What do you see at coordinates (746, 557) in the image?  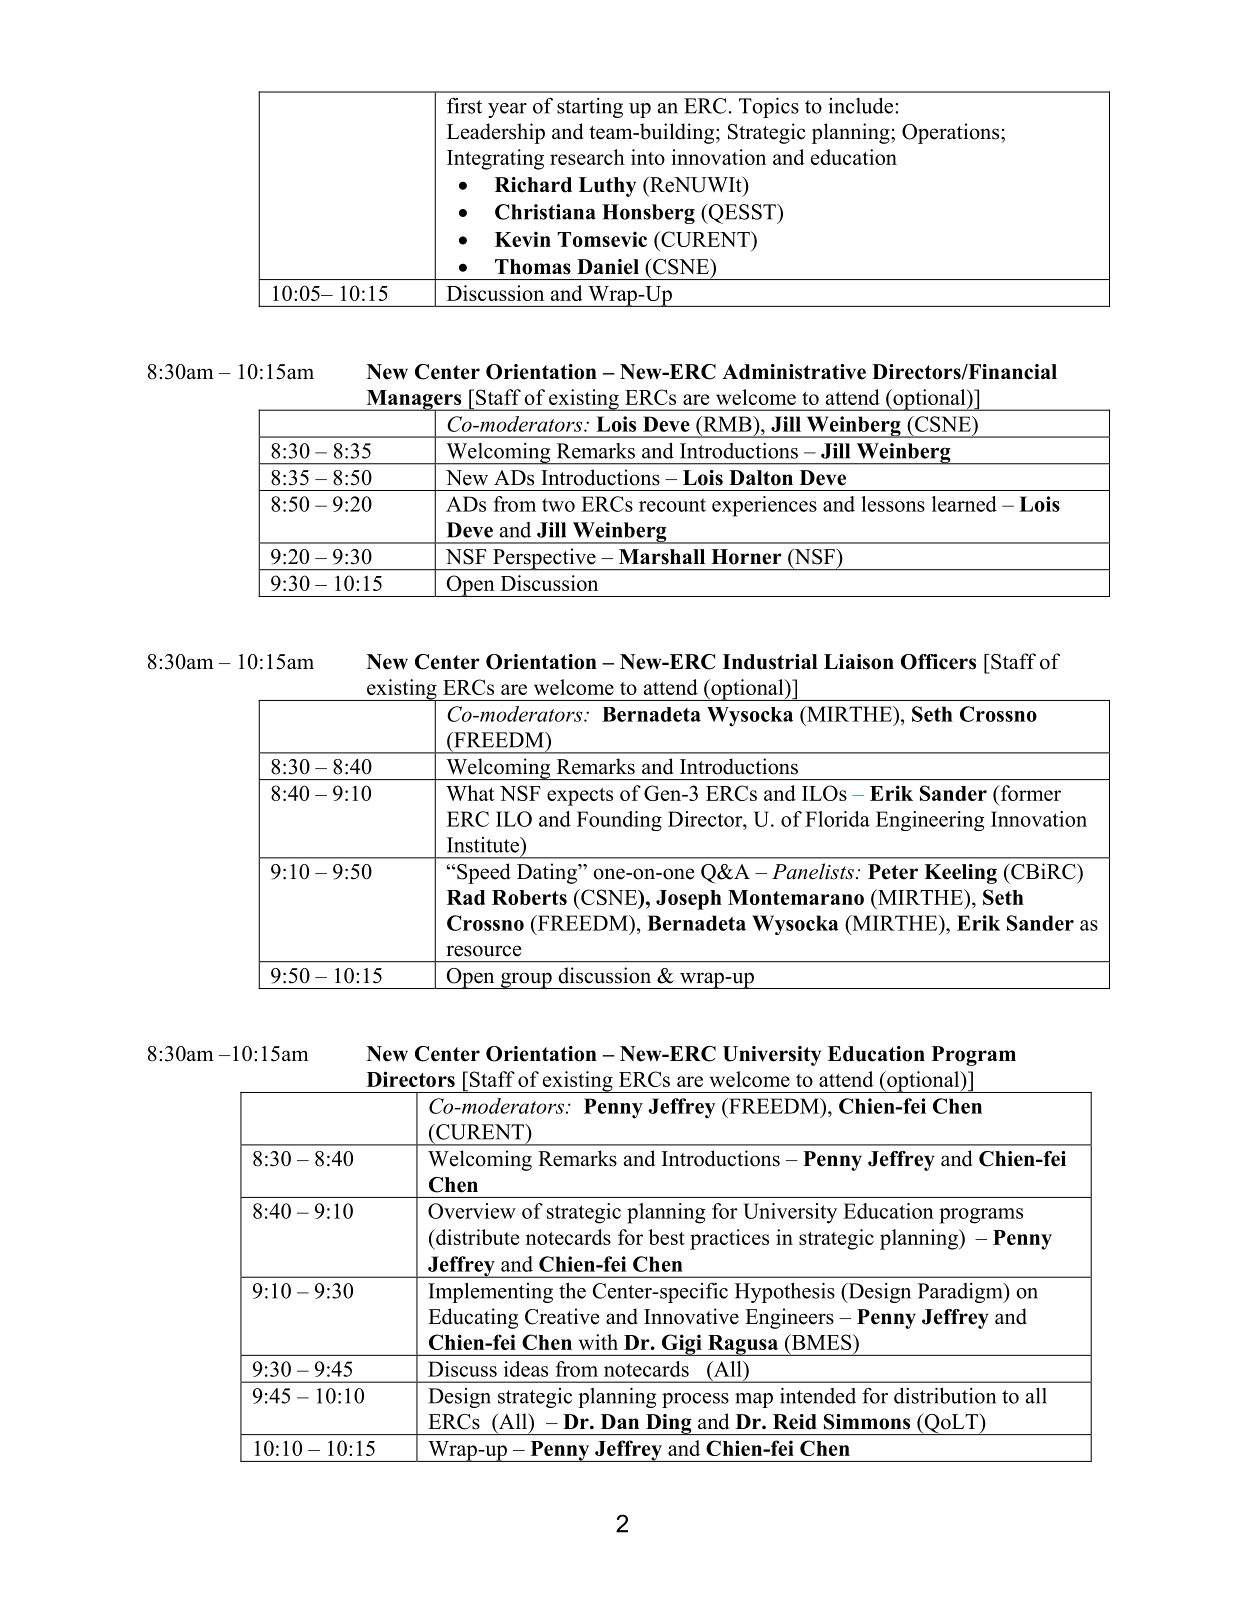 I see `Horner` at bounding box center [746, 557].
